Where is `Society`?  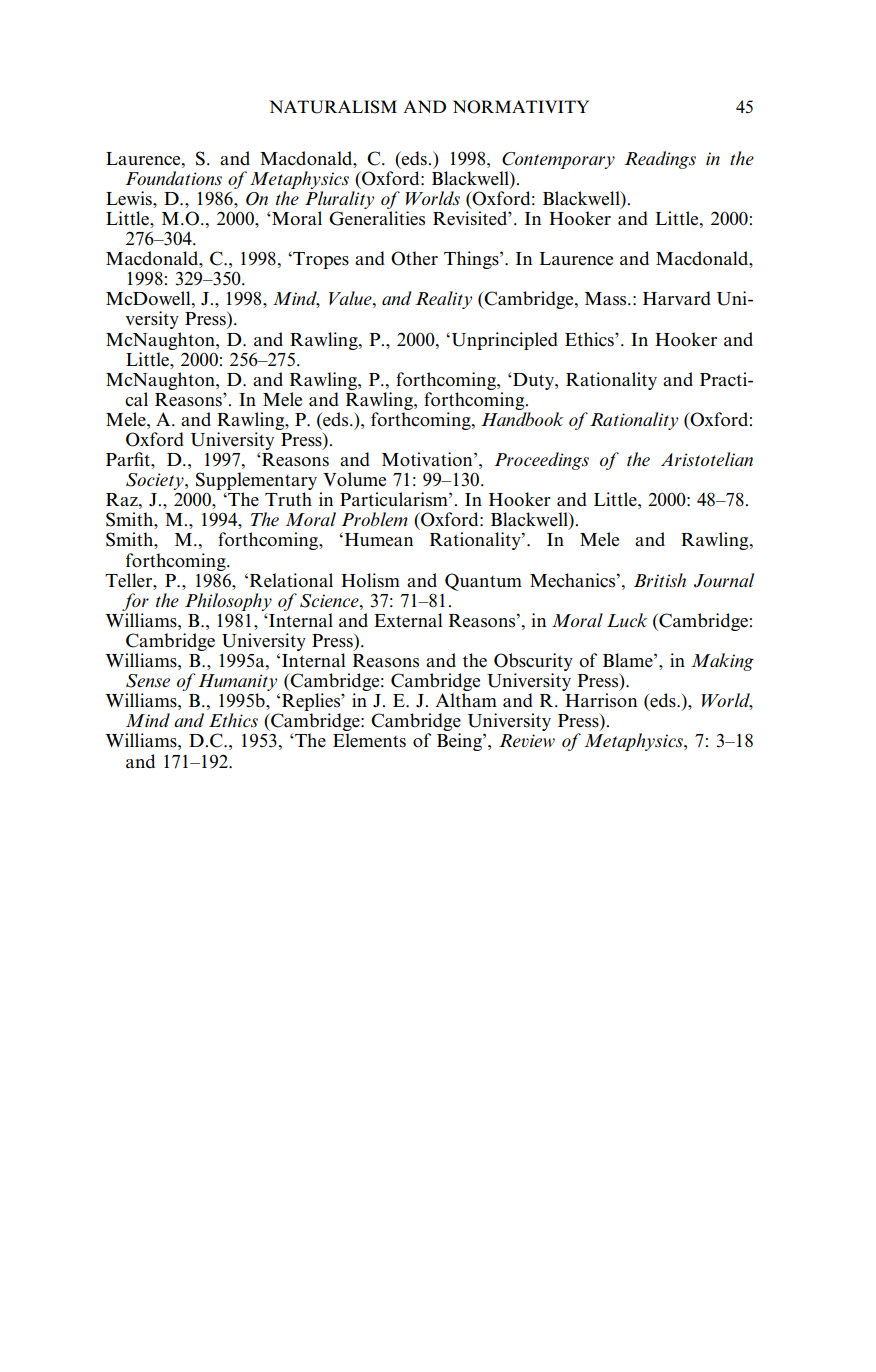
Society is located at coordinates (156, 483).
